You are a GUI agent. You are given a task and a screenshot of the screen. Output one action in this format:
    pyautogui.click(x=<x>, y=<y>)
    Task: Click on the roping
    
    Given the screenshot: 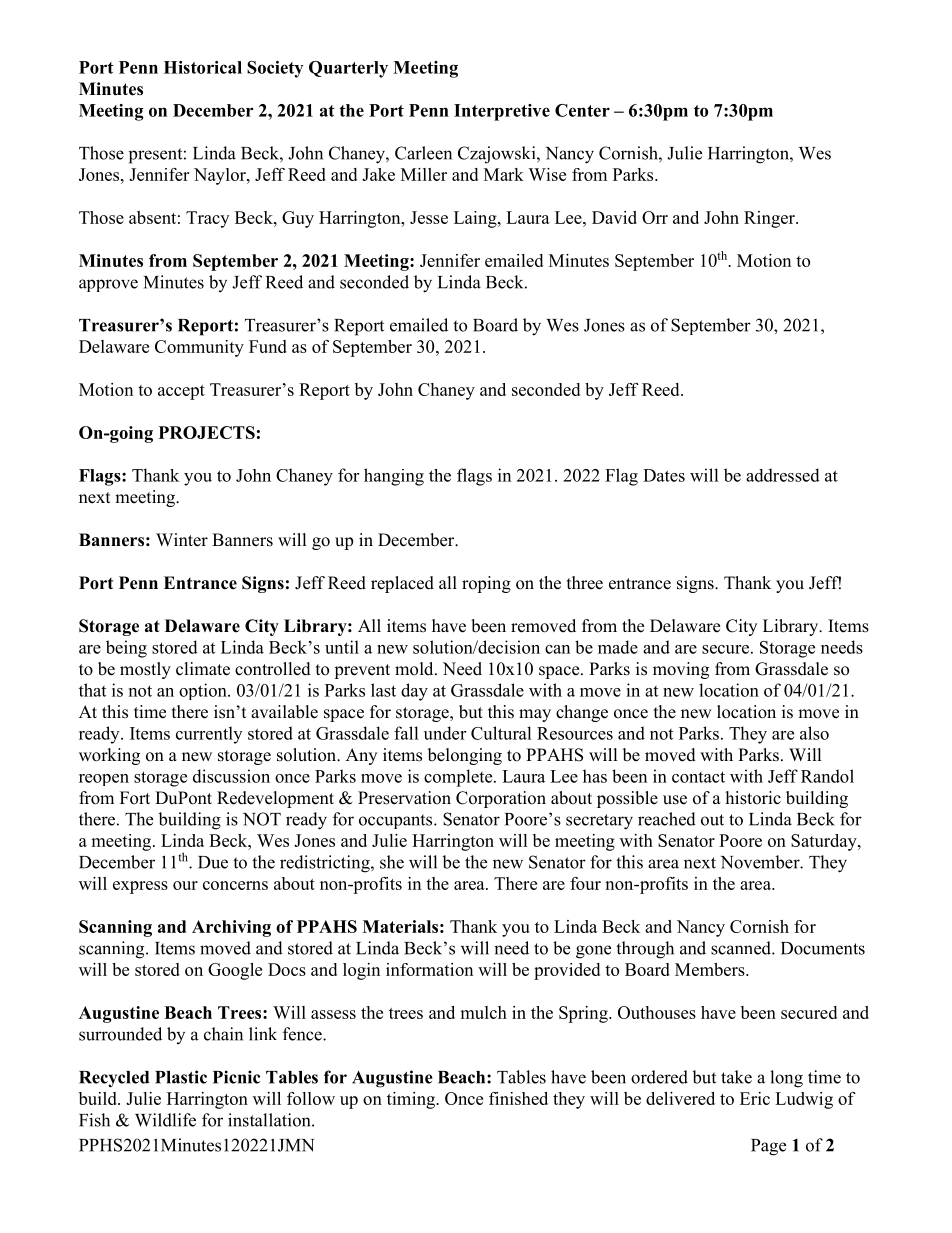 What is the action you would take?
    pyautogui.click(x=486, y=584)
